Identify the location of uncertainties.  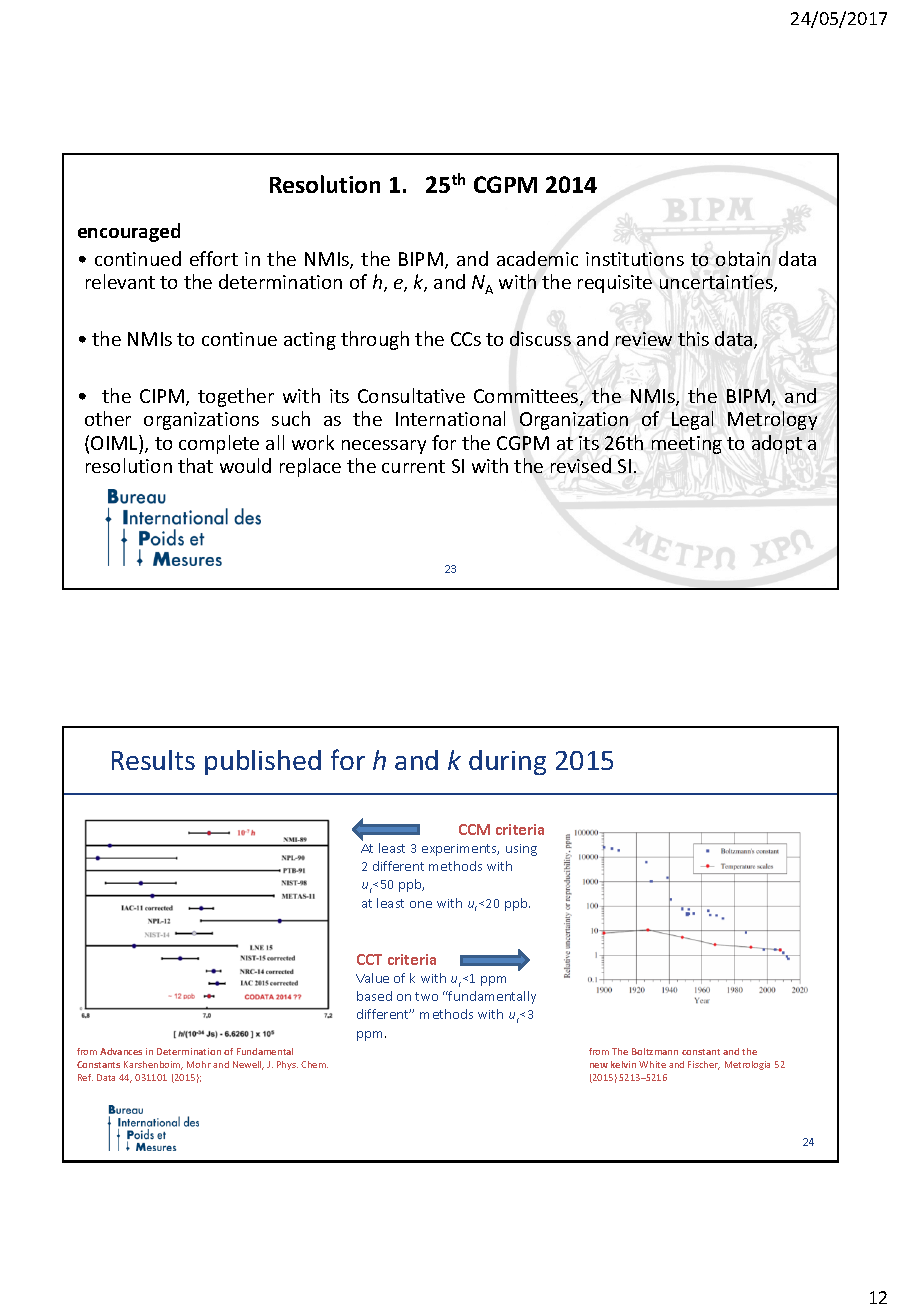
(717, 283).
